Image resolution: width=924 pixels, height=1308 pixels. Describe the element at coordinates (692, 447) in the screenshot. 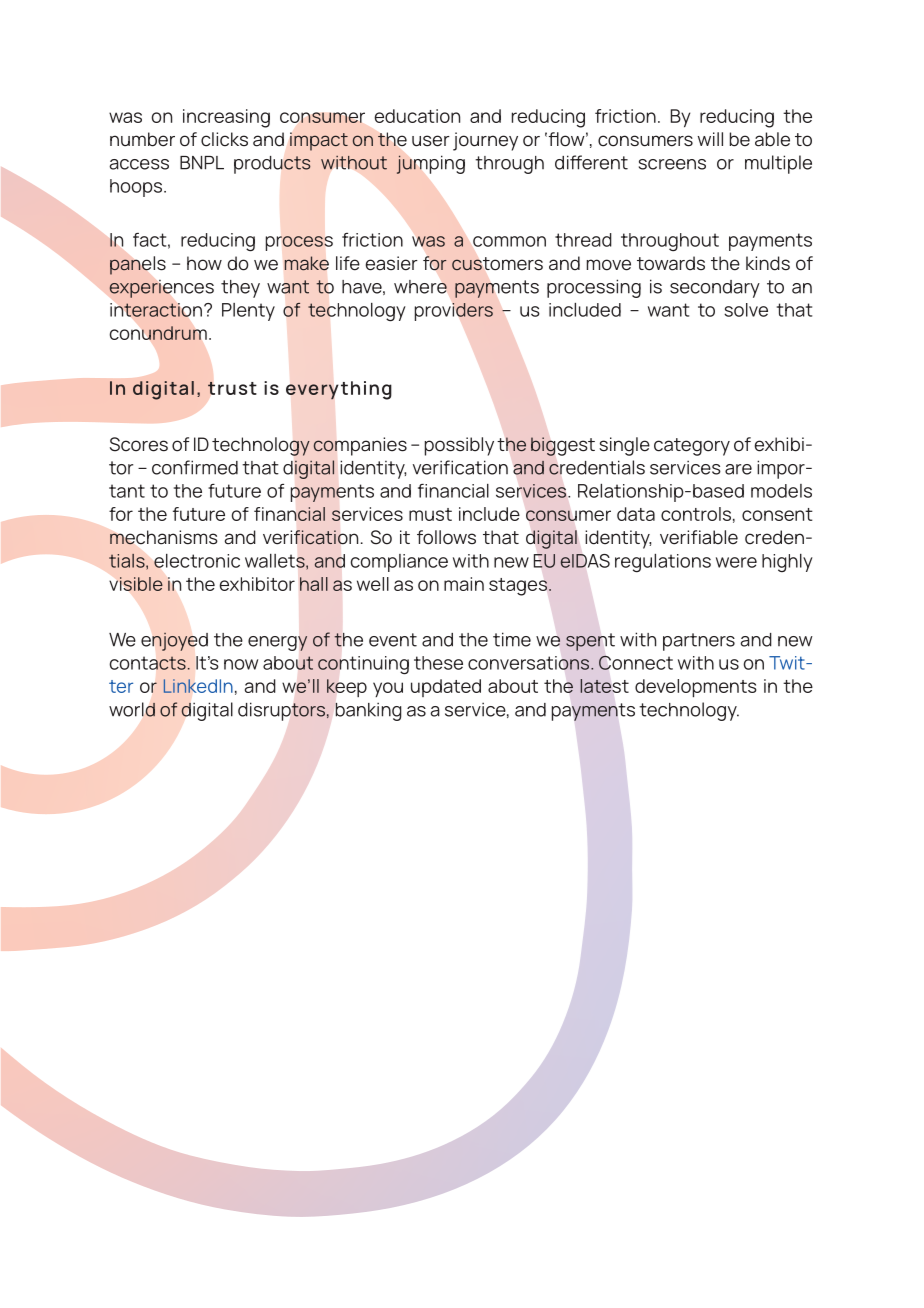

I see `category` at that location.
